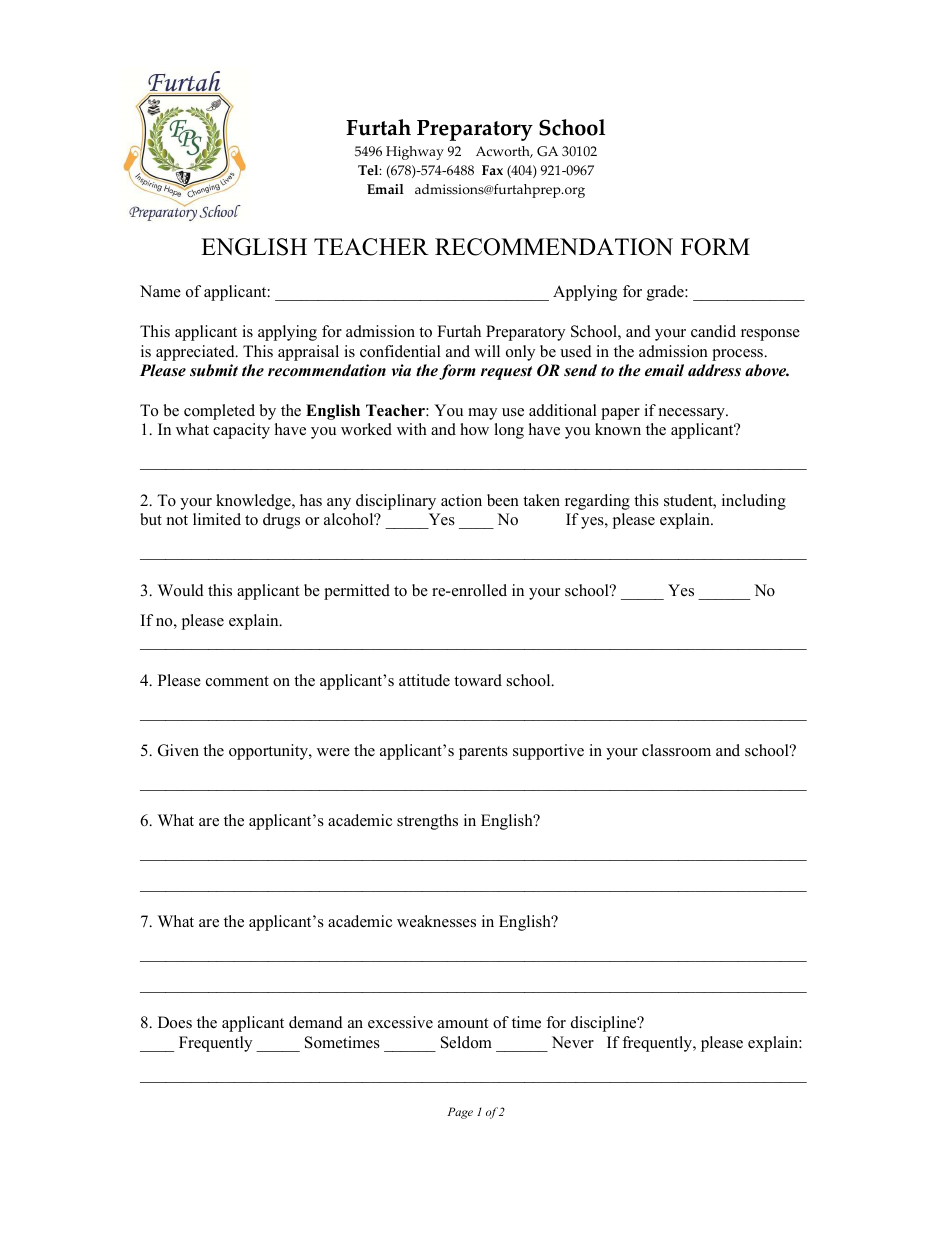 The width and height of the page is (952, 1233). Describe the element at coordinates (175, 1022) in the page. I see `Does` at that location.
